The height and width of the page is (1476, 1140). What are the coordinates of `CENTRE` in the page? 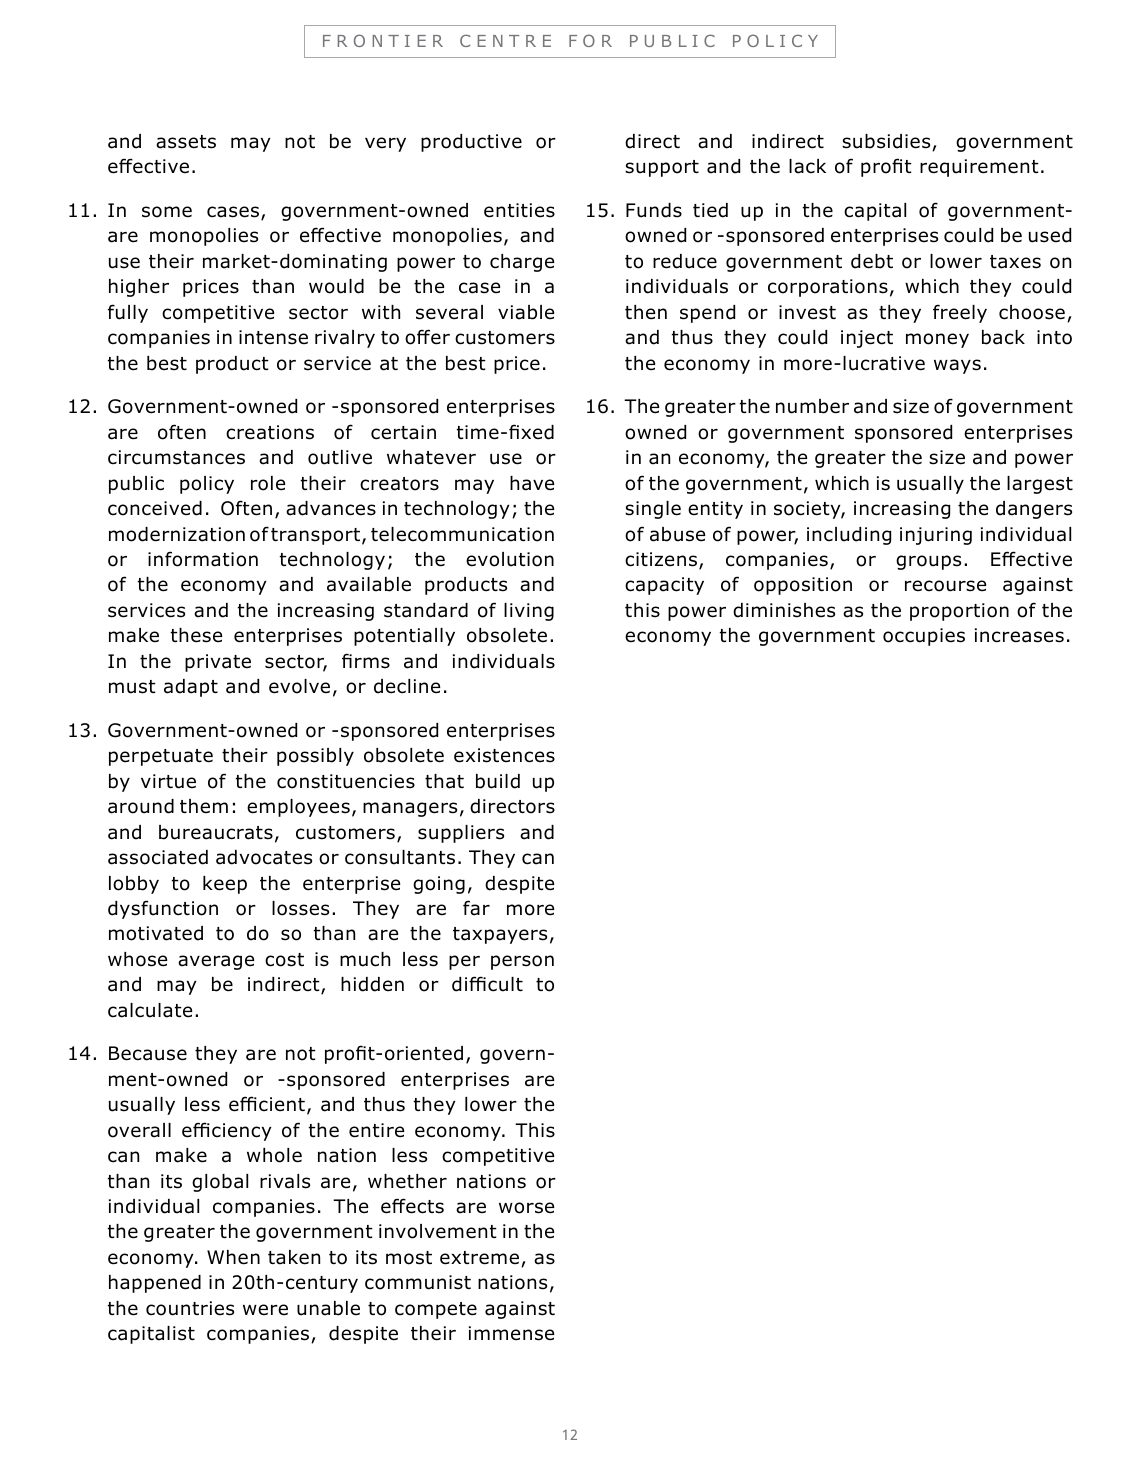 It's located at (505, 40).
